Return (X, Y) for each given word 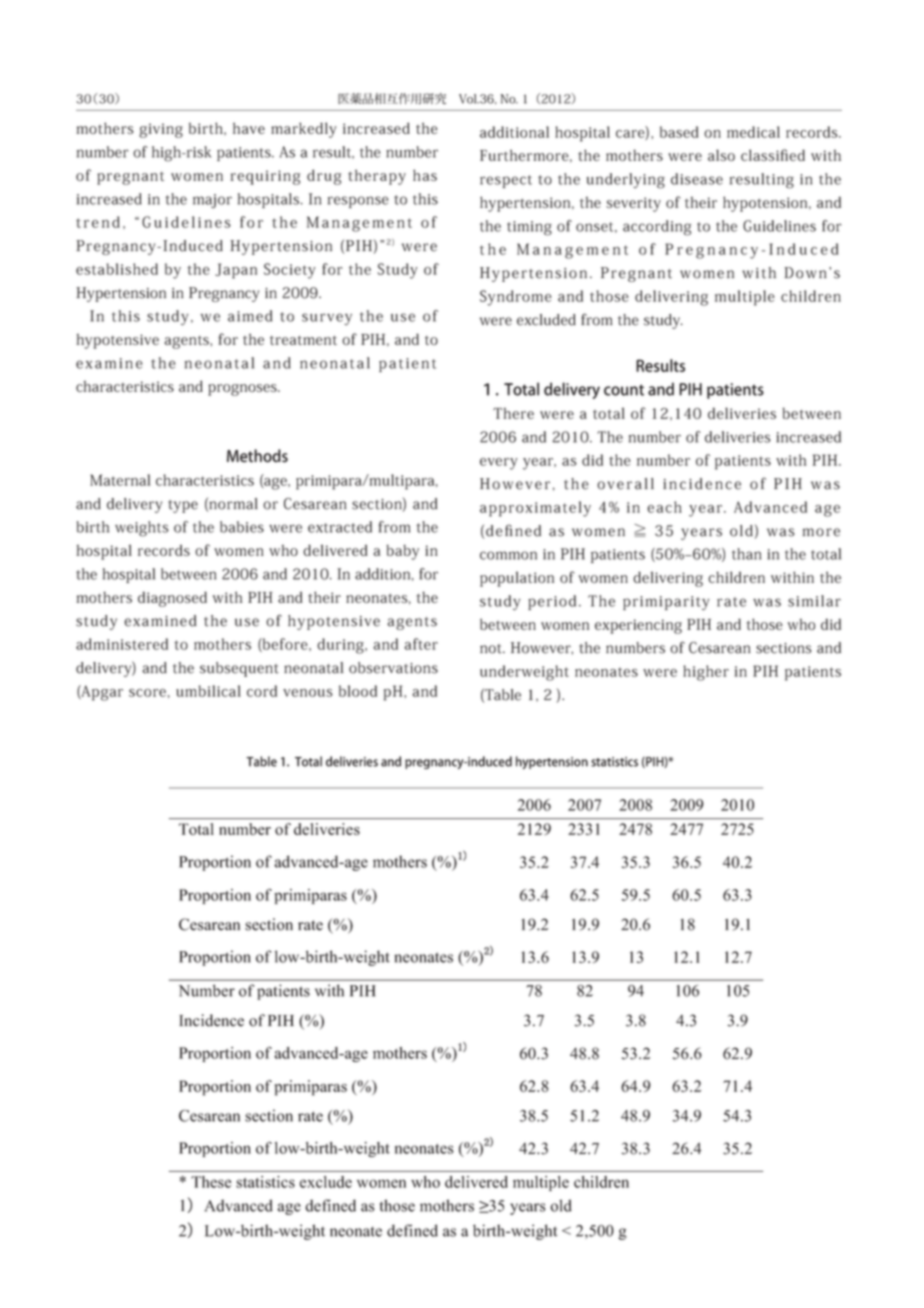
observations (393, 668)
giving (161, 130)
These (211, 1182)
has (425, 175)
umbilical (208, 691)
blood (358, 691)
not (492, 649)
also (721, 155)
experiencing (638, 626)
